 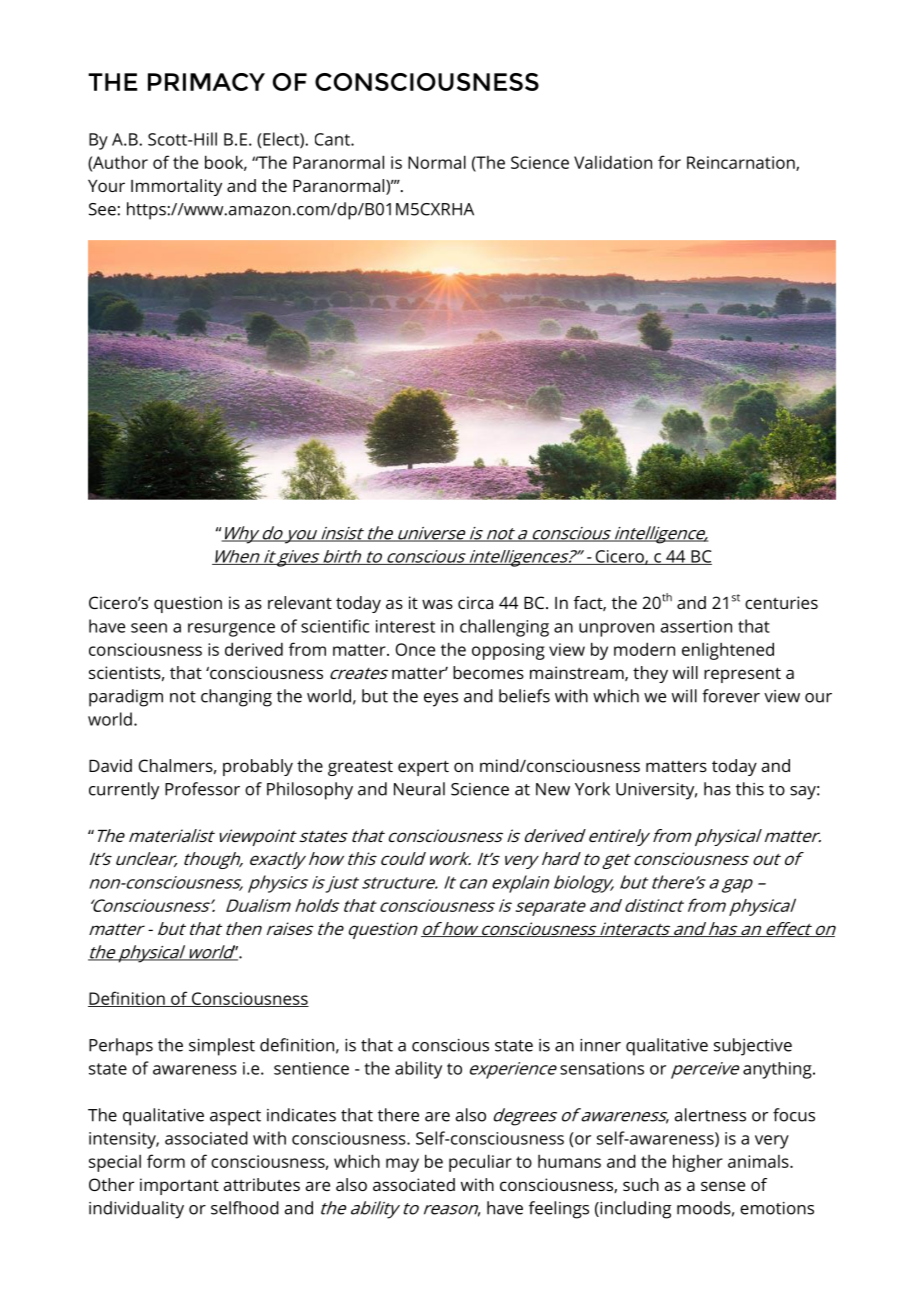 I want to click on Professor, so click(x=202, y=789).
